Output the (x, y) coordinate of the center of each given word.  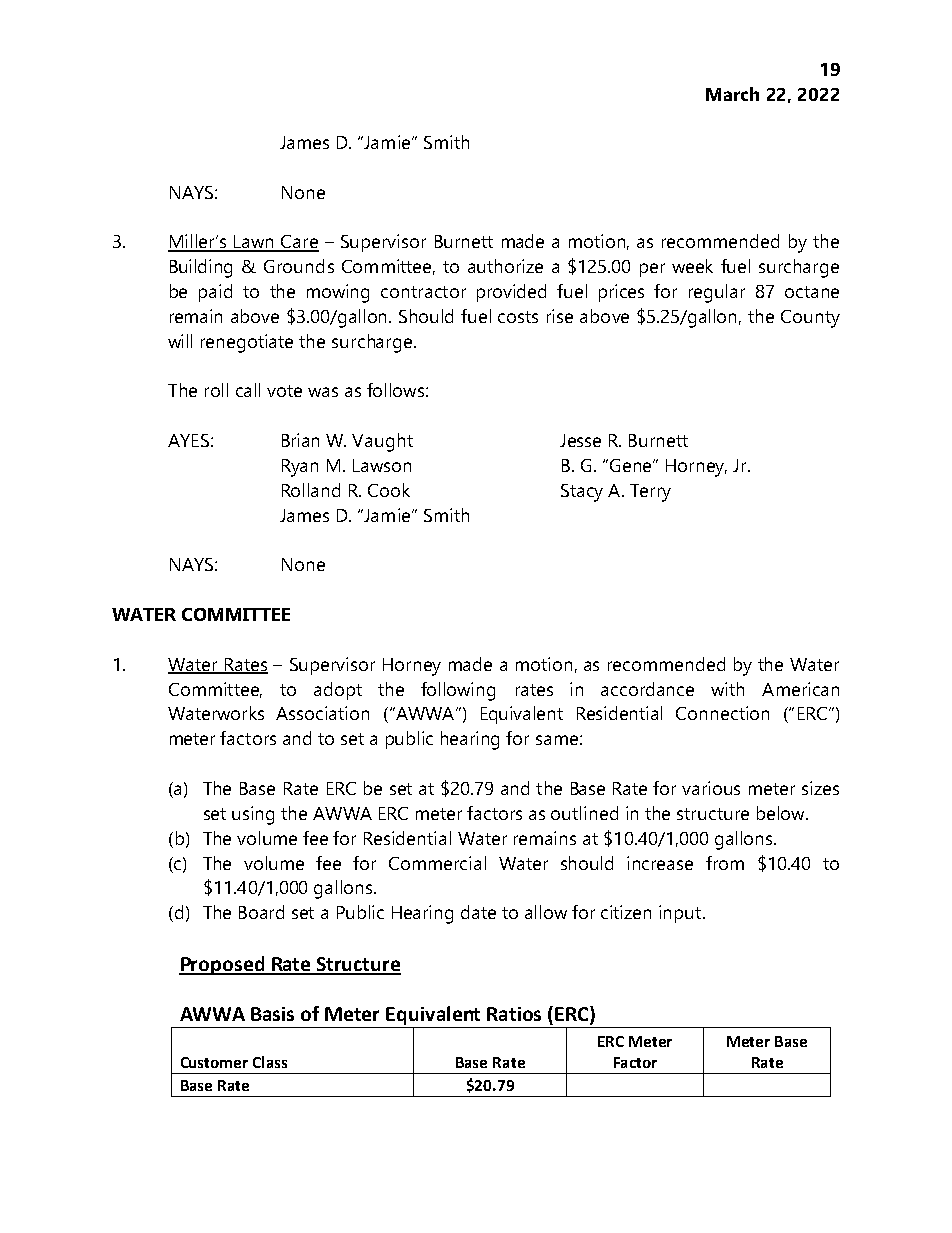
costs (518, 317)
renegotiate (247, 343)
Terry (650, 493)
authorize (505, 266)
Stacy (582, 493)
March (732, 94)
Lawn (254, 243)
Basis (272, 1014)
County (810, 319)
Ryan (300, 468)
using (253, 815)
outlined (584, 813)
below (782, 813)
